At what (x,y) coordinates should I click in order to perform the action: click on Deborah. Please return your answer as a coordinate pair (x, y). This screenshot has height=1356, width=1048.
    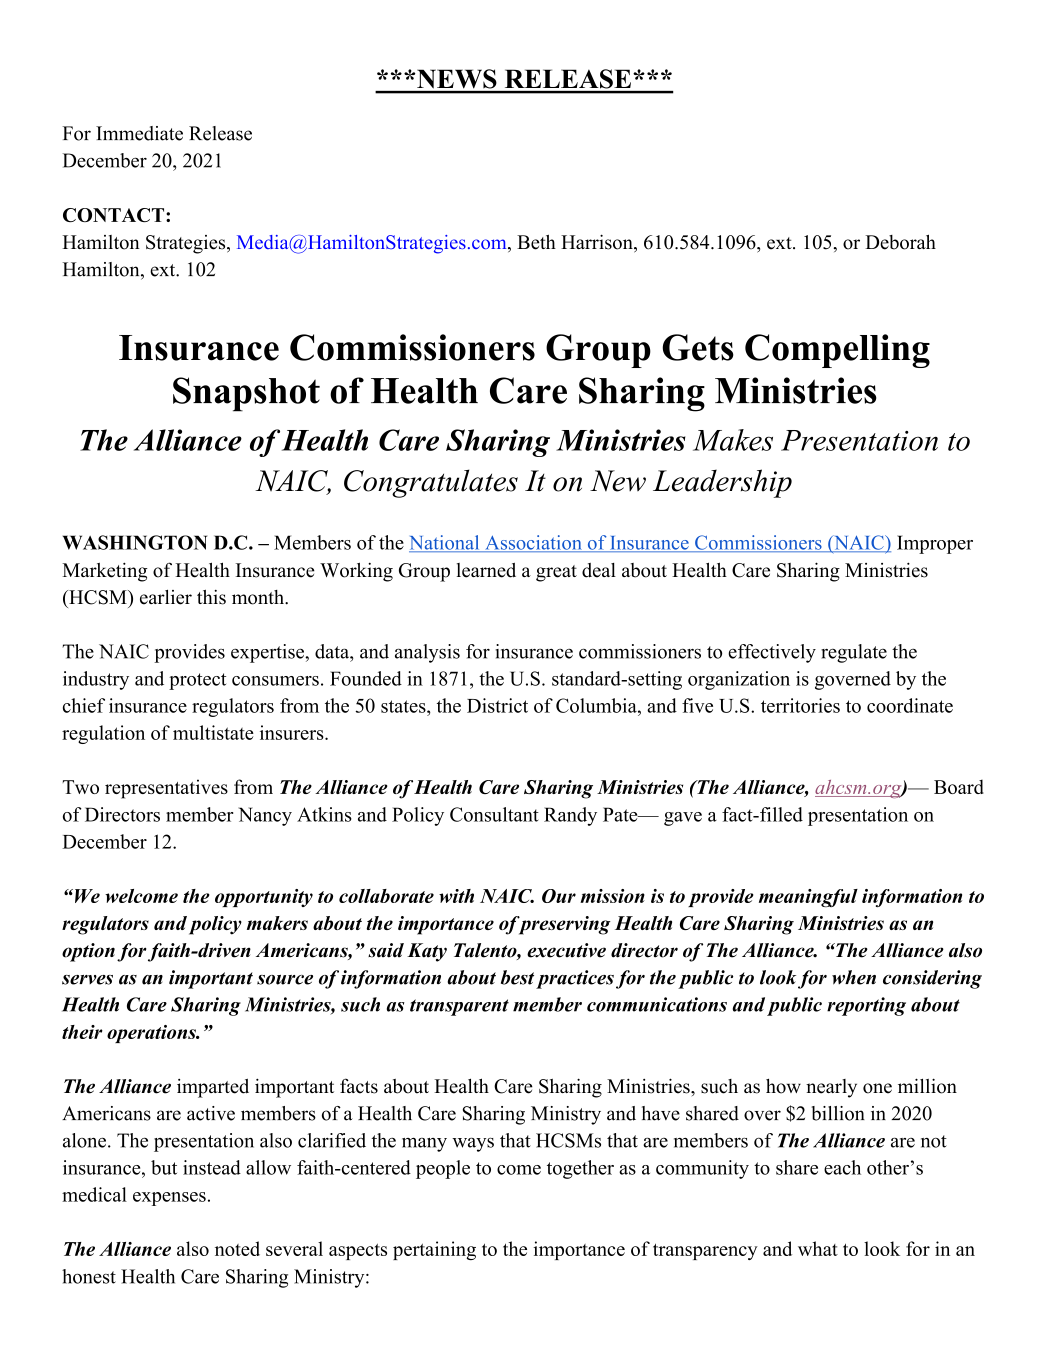
    Looking at the image, I should click on (900, 242).
